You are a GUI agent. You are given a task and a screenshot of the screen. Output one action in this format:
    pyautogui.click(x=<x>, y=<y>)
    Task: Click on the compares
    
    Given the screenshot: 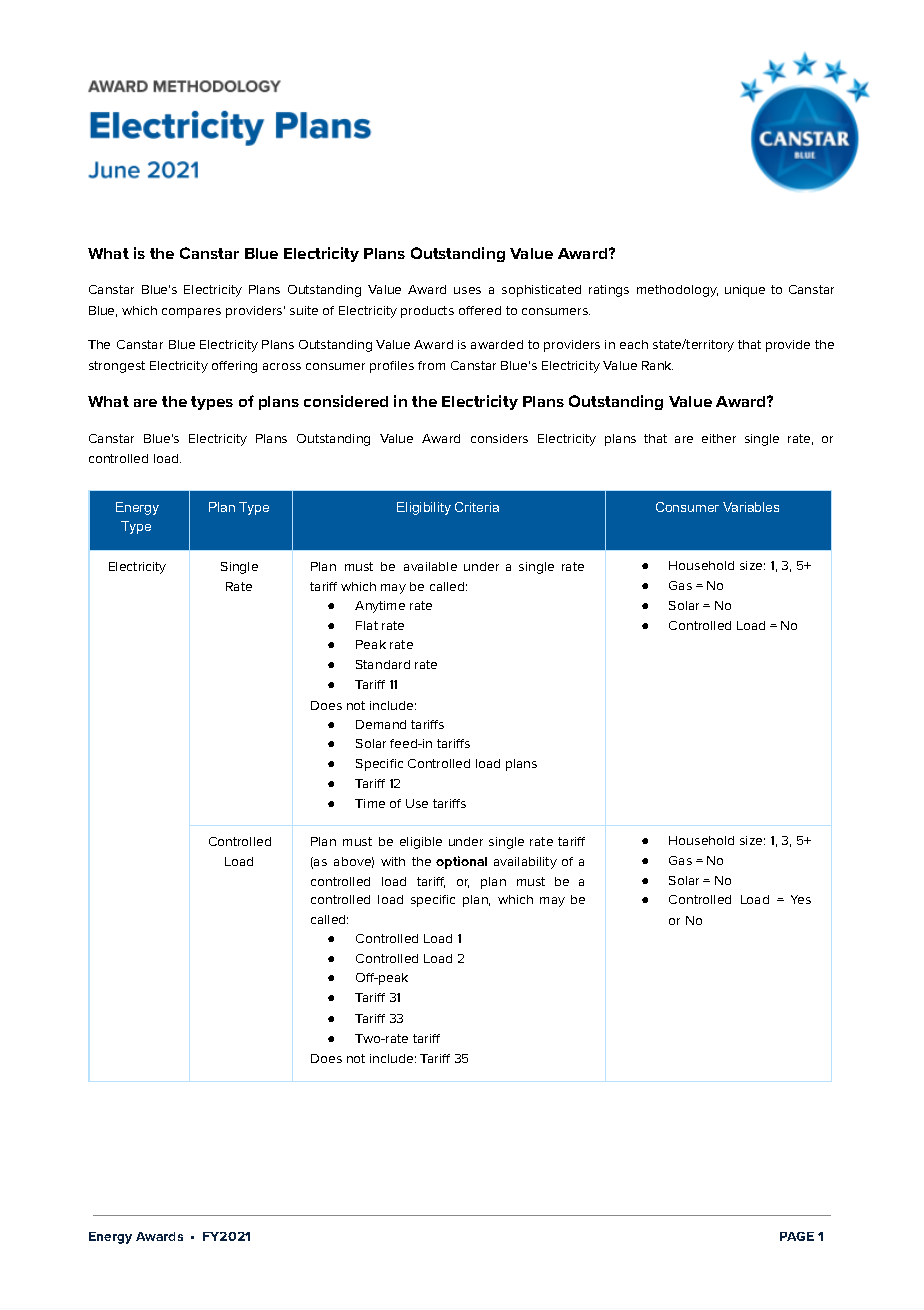 What is the action you would take?
    pyautogui.click(x=191, y=313)
